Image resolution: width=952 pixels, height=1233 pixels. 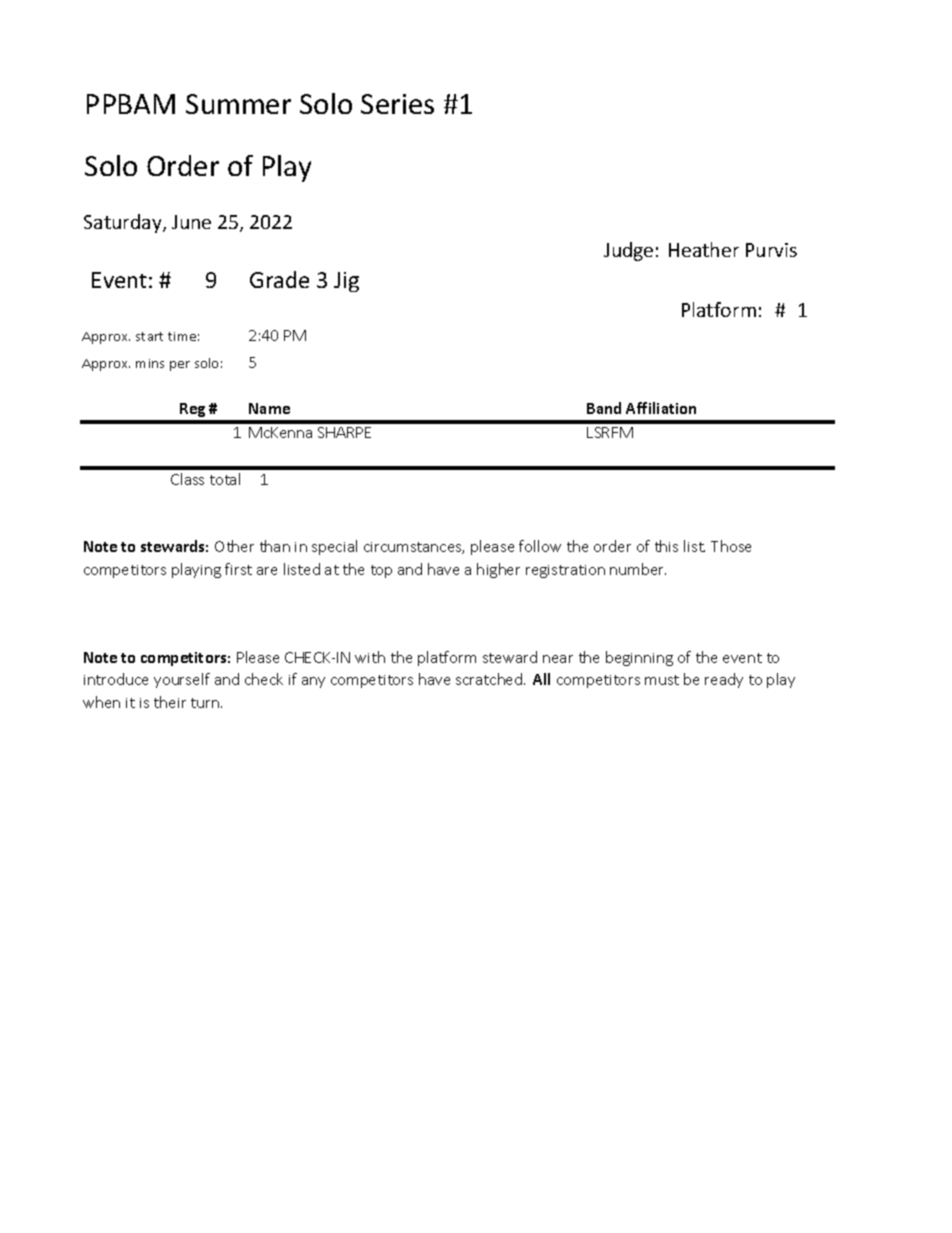 I want to click on follow, so click(x=540, y=546).
